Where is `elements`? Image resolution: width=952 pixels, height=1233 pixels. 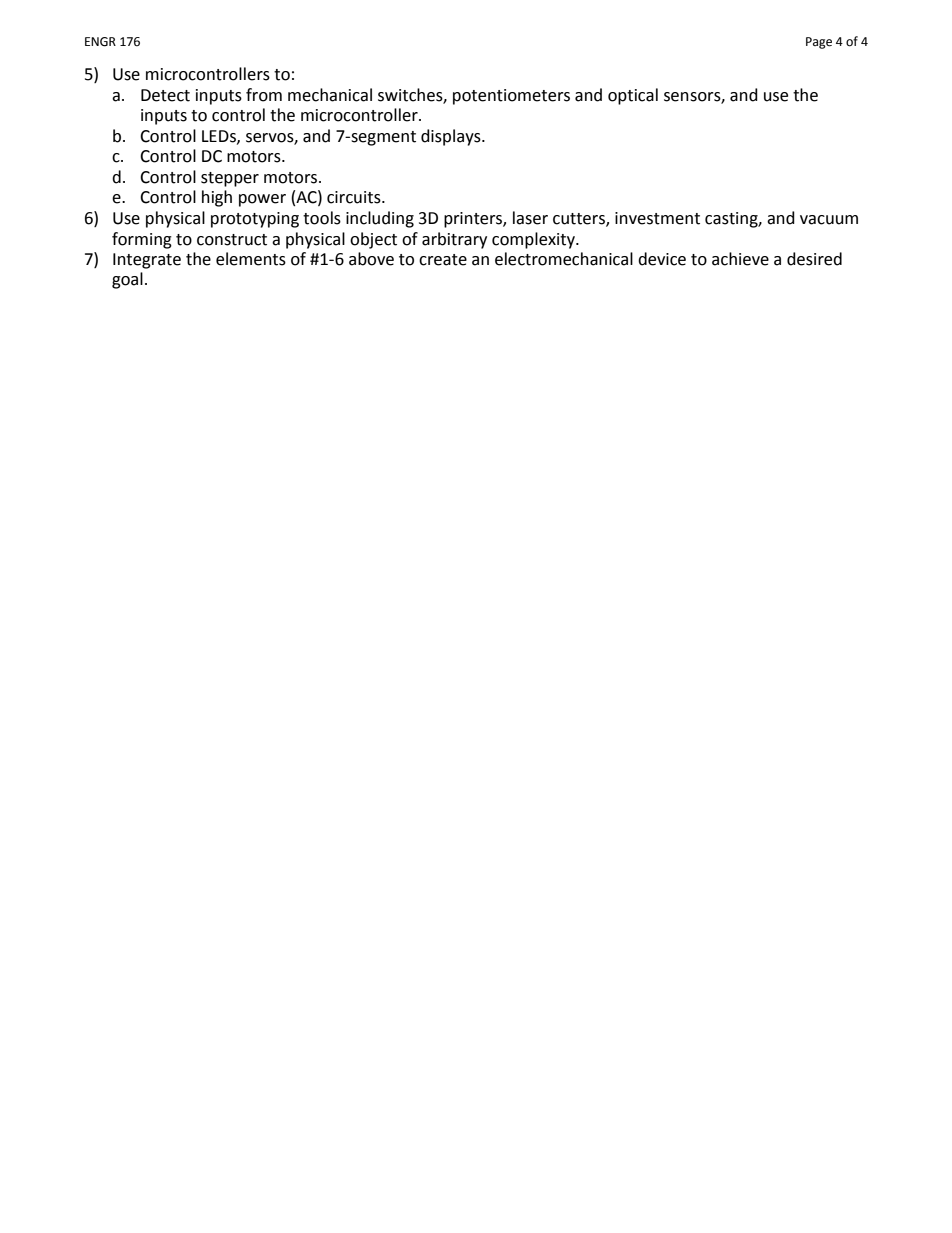
elements is located at coordinates (251, 259).
